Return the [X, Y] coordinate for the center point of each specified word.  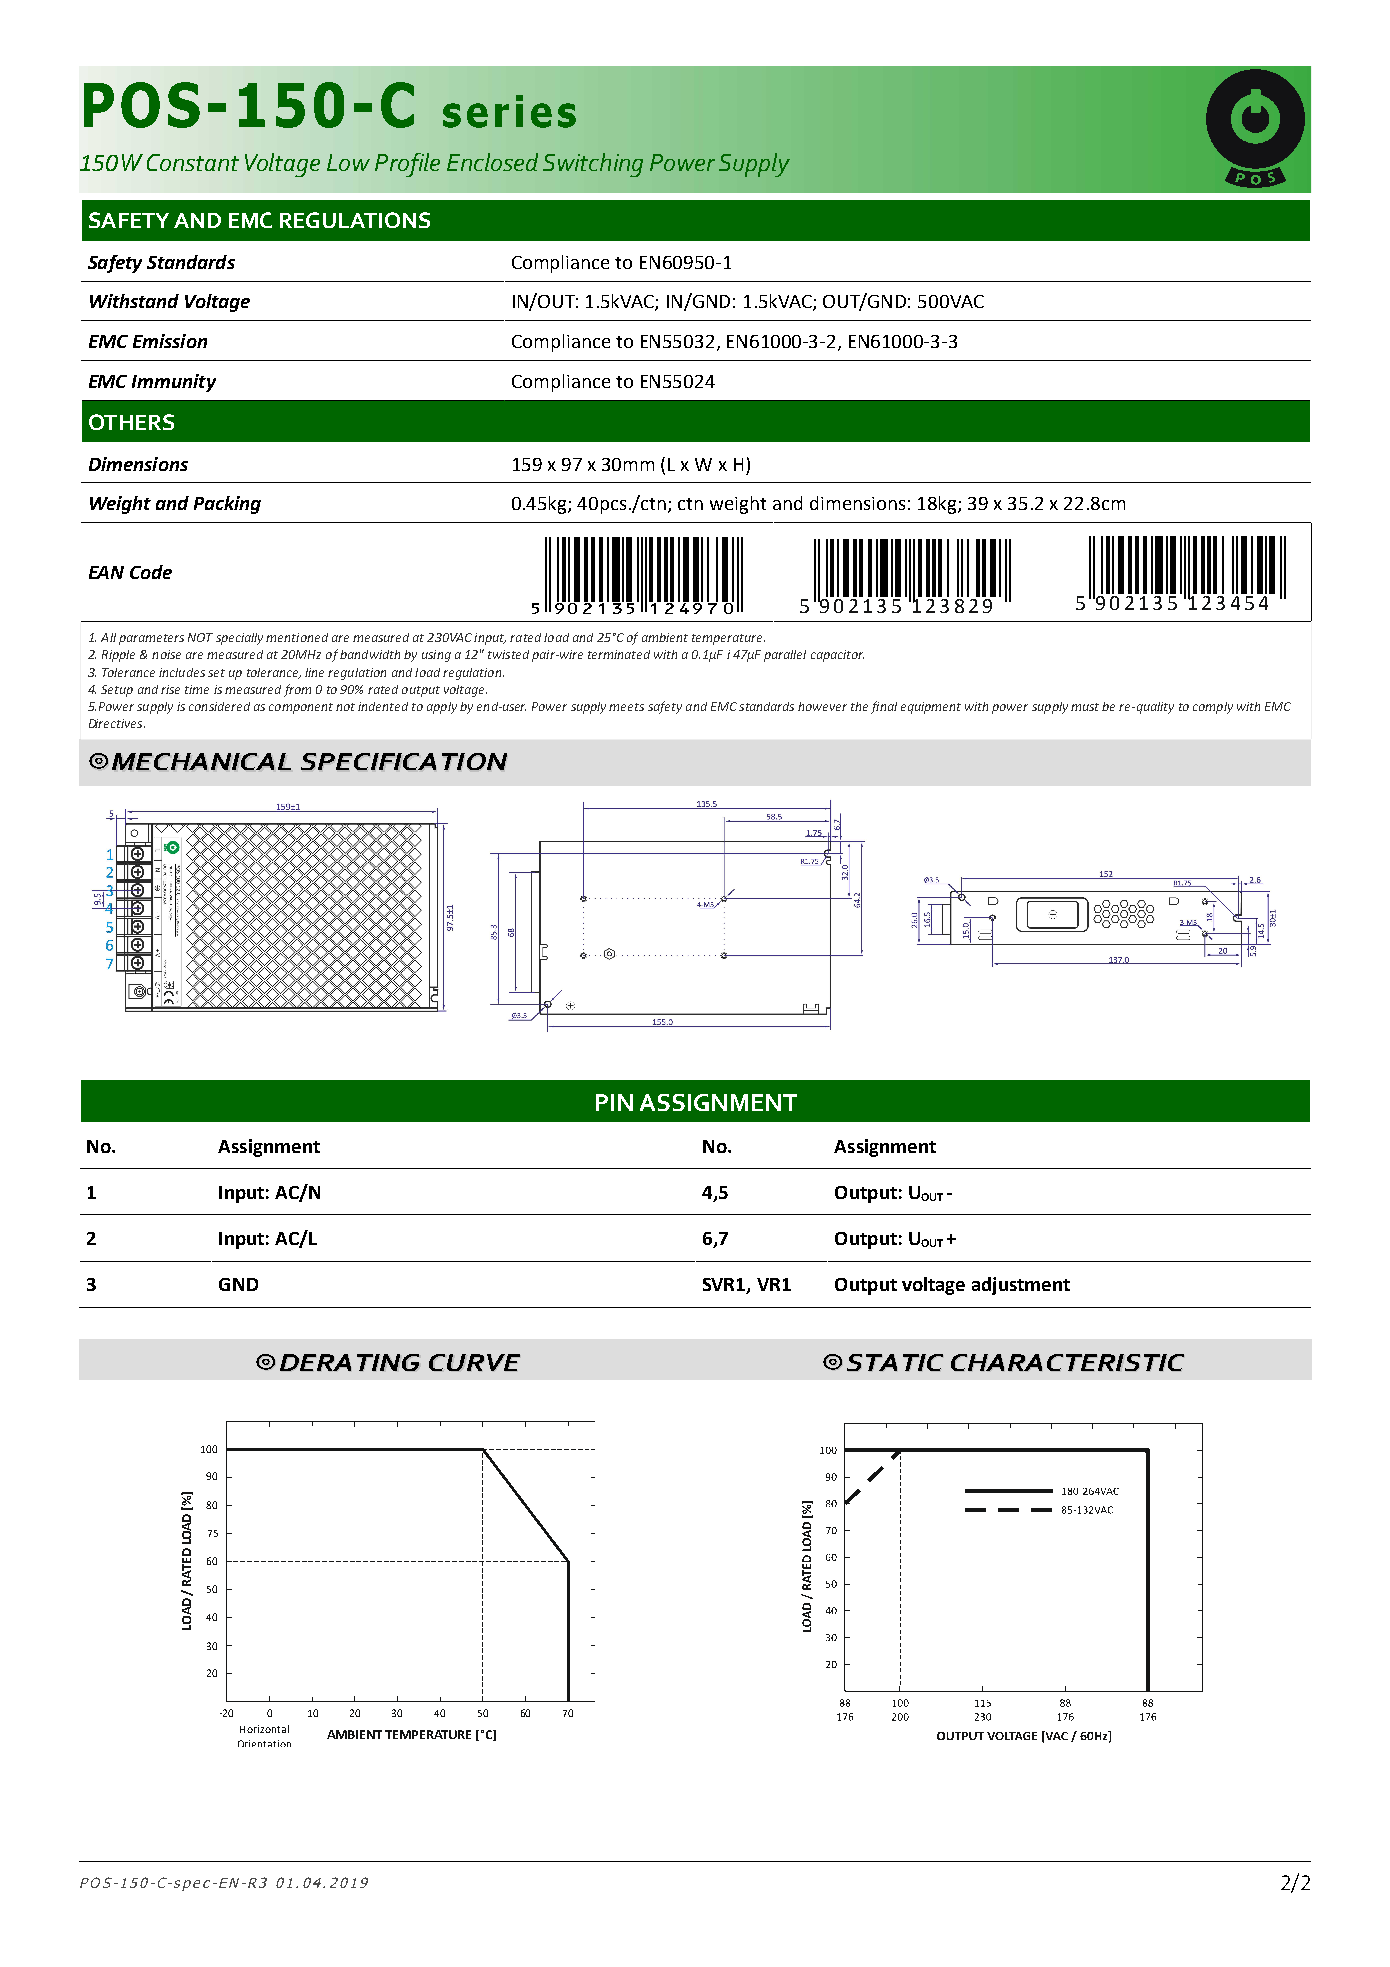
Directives [117, 723]
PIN [614, 1102]
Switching [593, 165]
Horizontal [264, 1729]
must [1085, 707]
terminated [619, 654]
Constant [193, 162]
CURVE [474, 1362]
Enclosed [492, 162]
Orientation [264, 1743]
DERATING [349, 1362]
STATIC [895, 1362]
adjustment [1021, 1286]
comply [1213, 708]
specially [239, 639]
